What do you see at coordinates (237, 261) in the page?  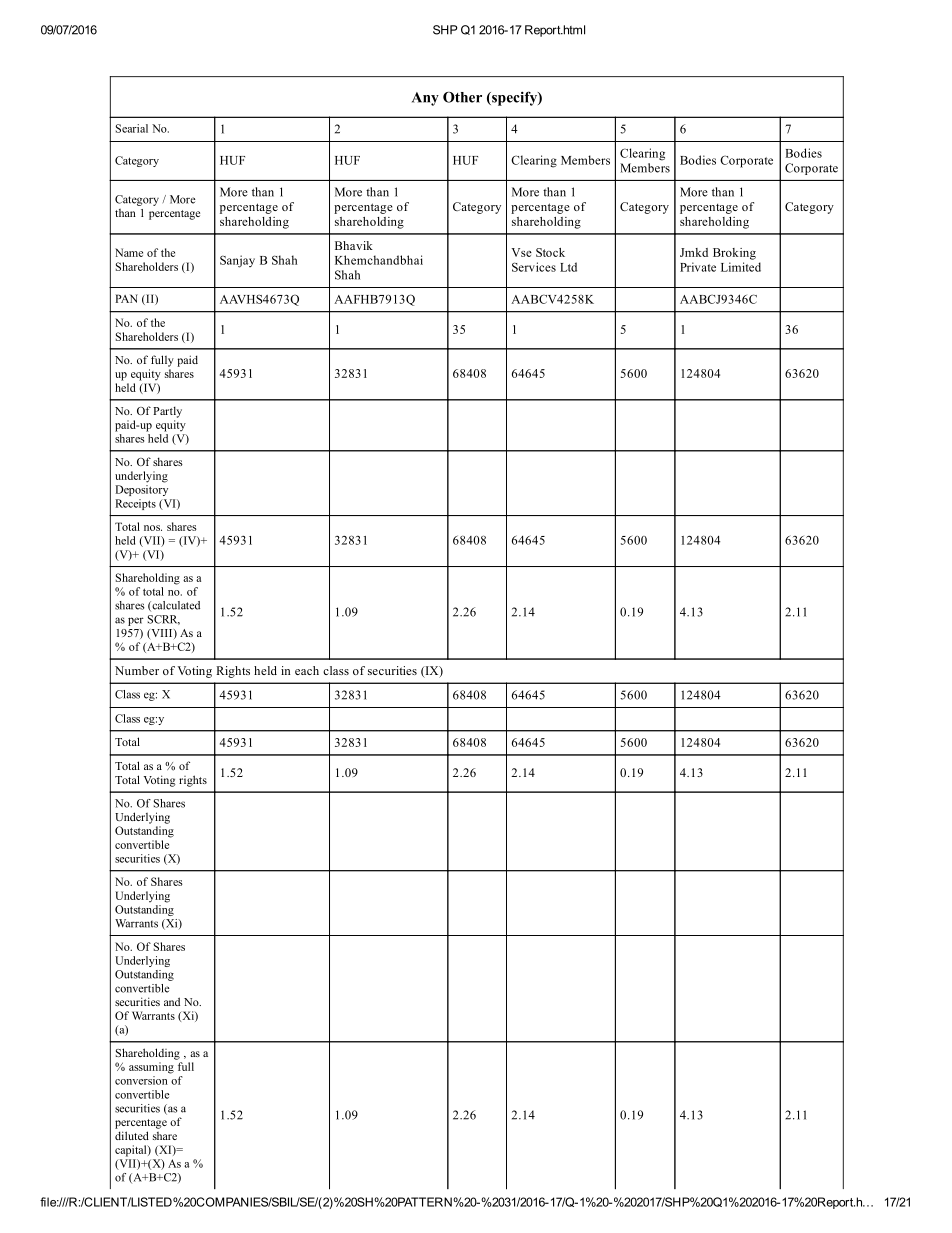 I see `Sanjay` at bounding box center [237, 261].
